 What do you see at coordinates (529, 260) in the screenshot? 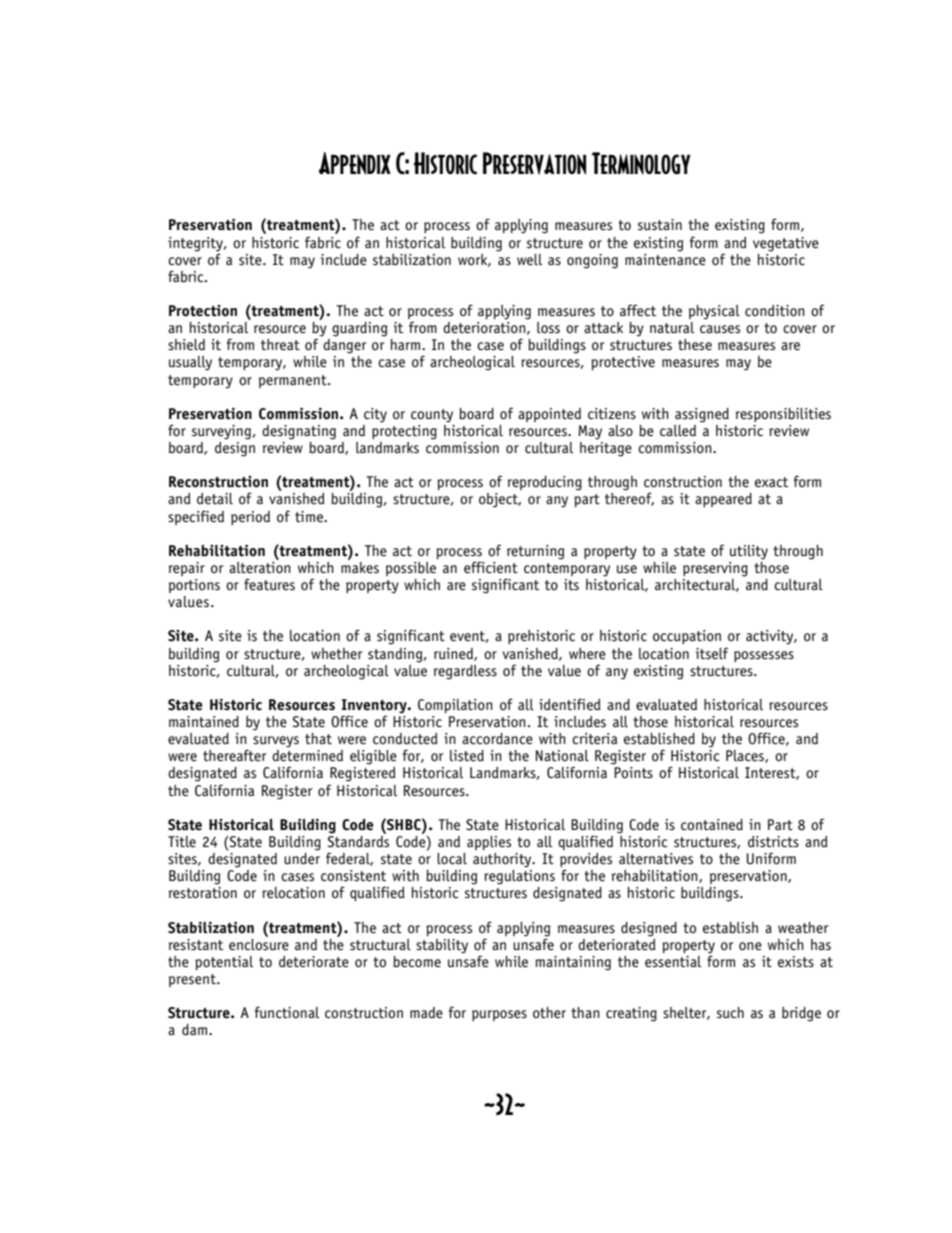
I see `well` at bounding box center [529, 260].
